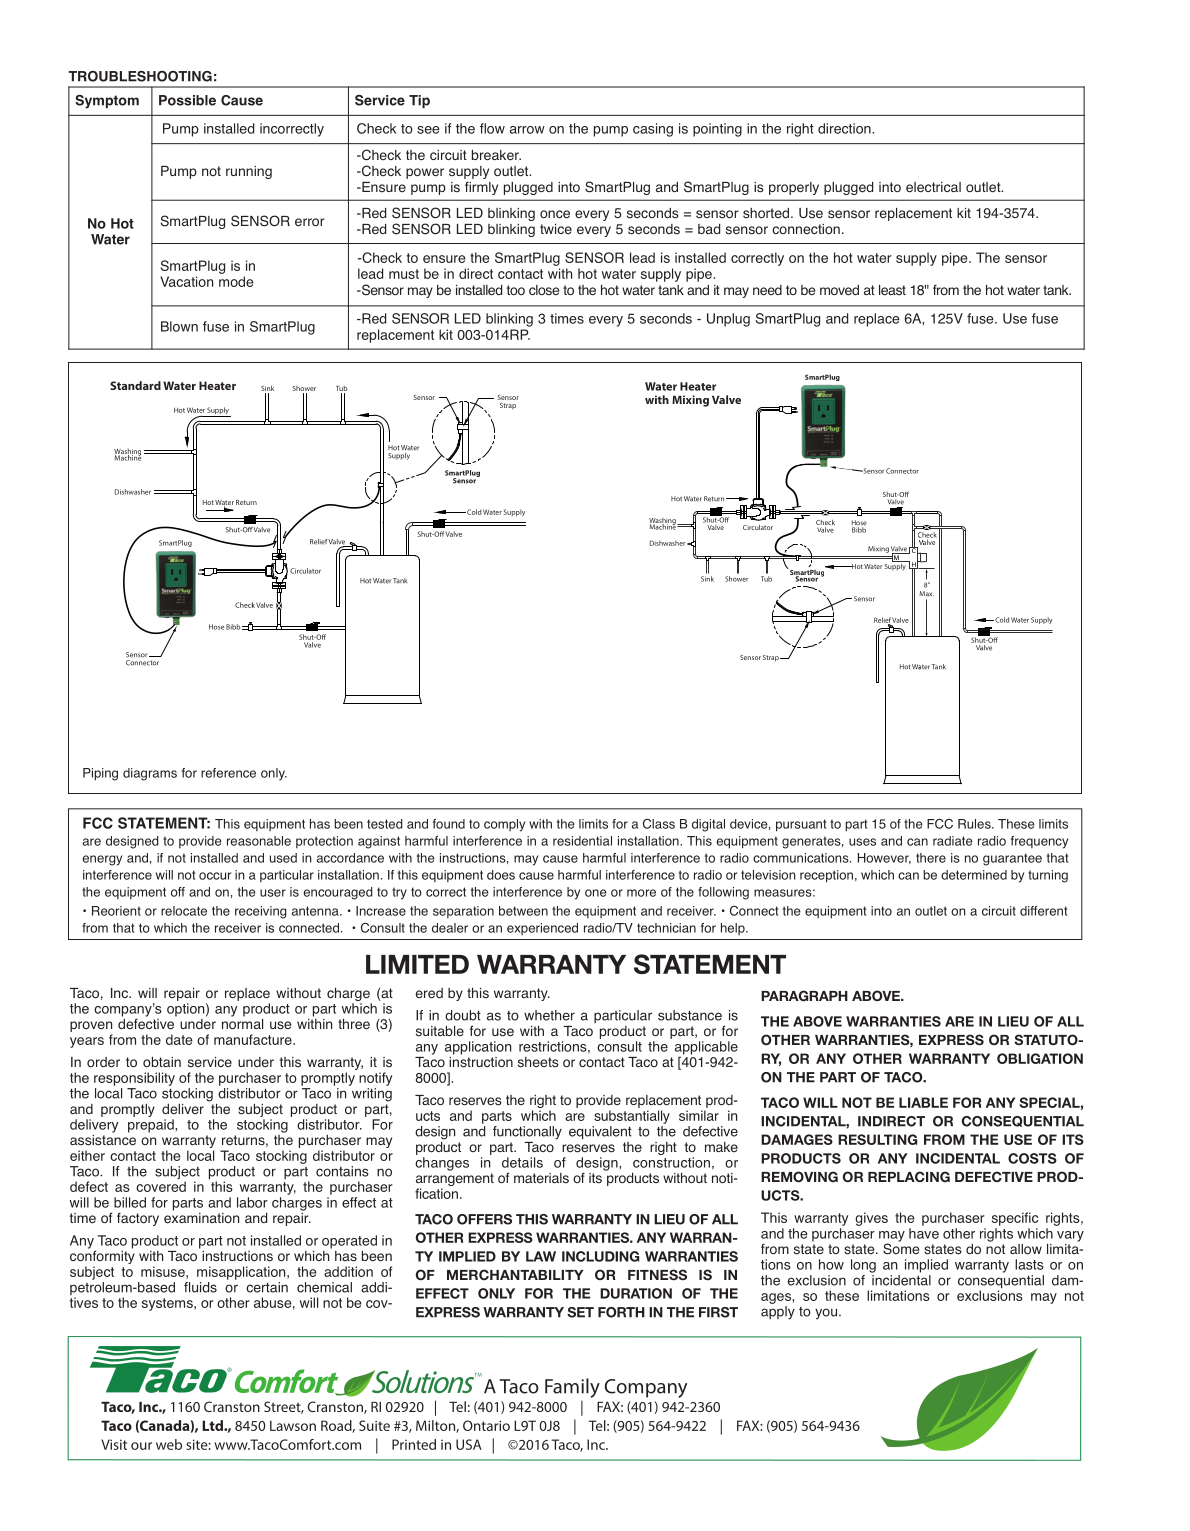 This page has height=1531, width=1190. What do you see at coordinates (549, 1015) in the page?
I see `whether` at bounding box center [549, 1015].
